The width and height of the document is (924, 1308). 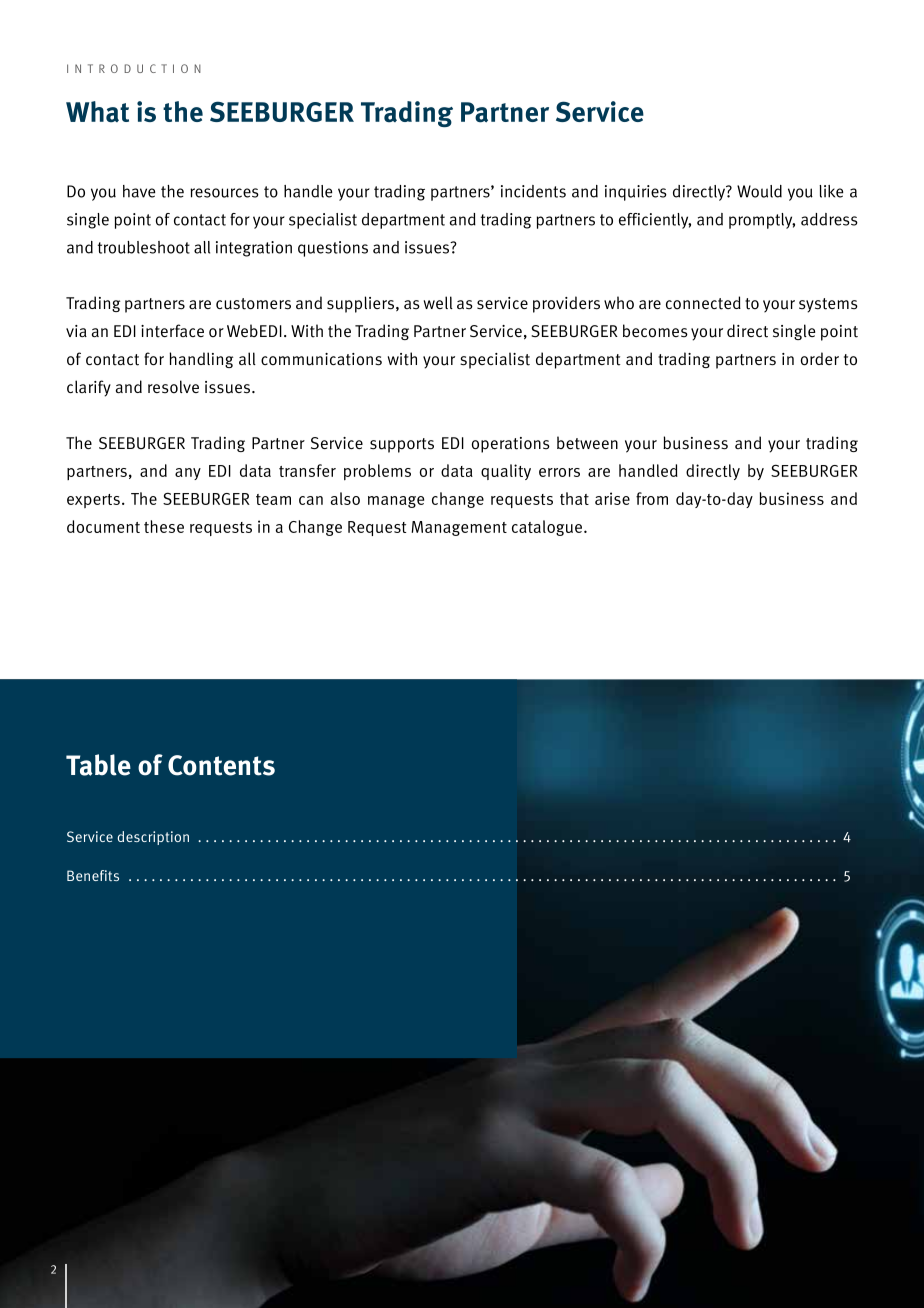 I want to click on What, so click(x=97, y=112).
